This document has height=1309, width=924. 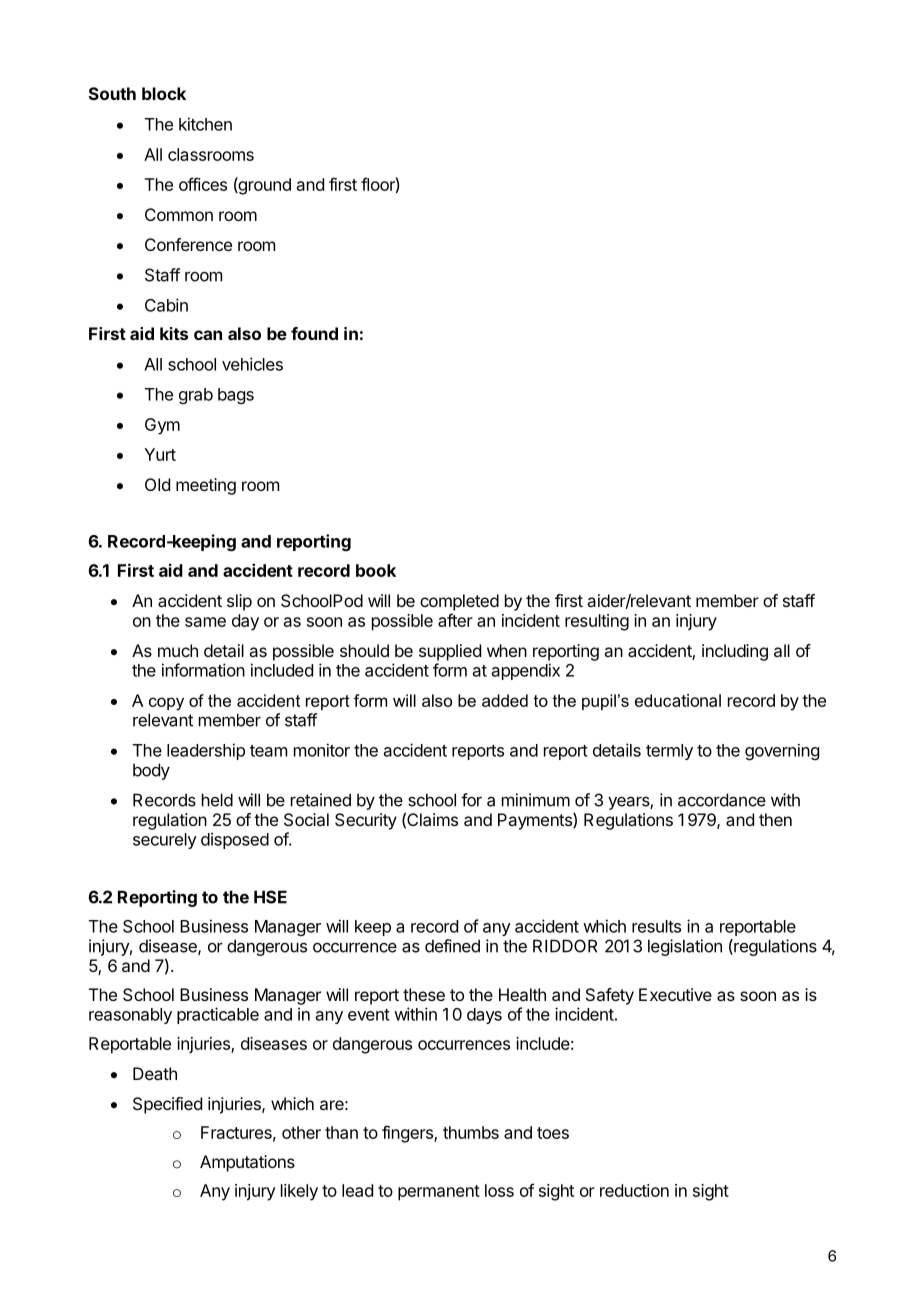 I want to click on Amputations, so click(x=247, y=1163).
